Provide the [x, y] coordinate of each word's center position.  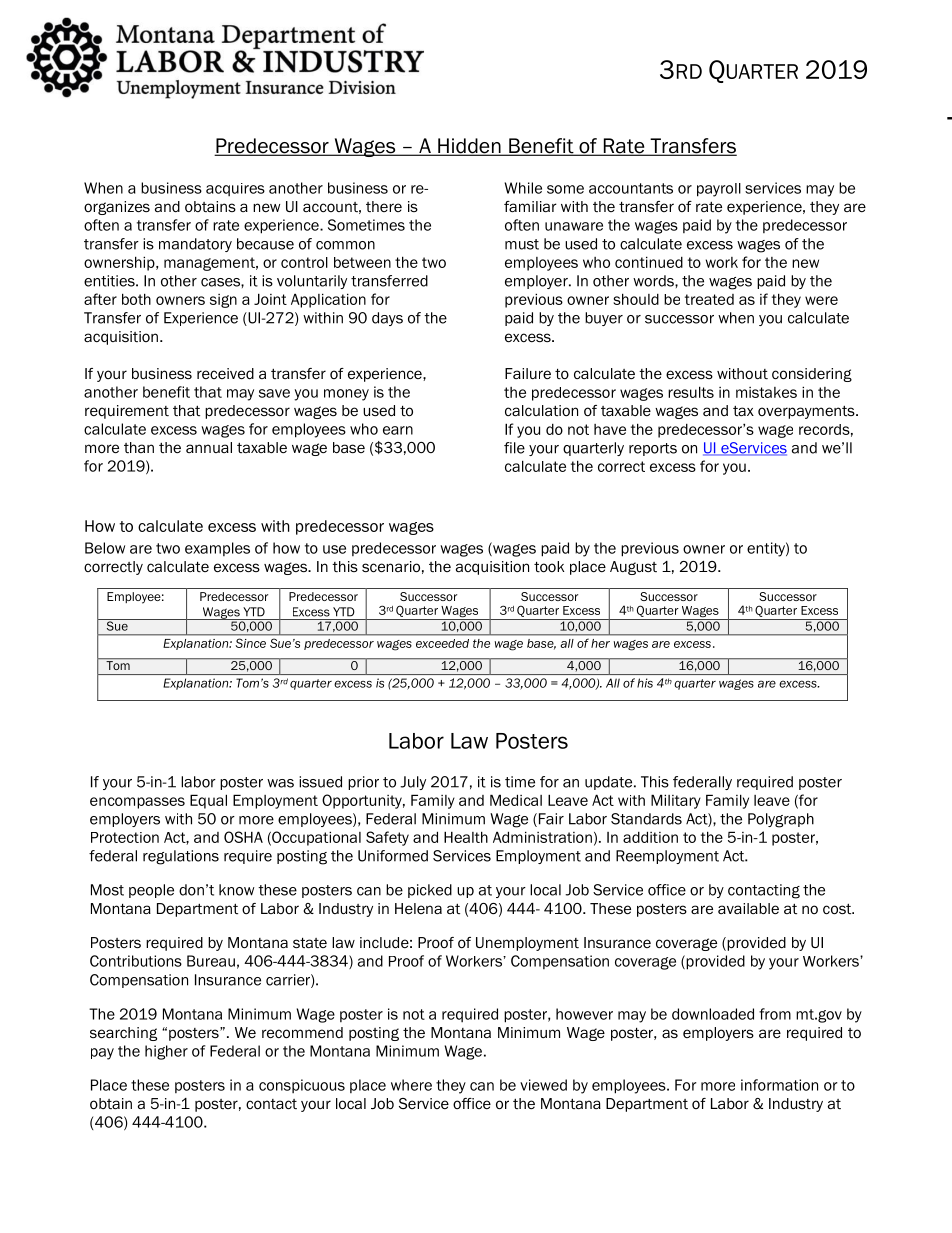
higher [166, 1052]
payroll [719, 190]
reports [653, 449]
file [514, 448]
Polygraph [781, 820]
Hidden [469, 147]
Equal [208, 801]
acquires [235, 189]
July [413, 783]
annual [209, 447]
